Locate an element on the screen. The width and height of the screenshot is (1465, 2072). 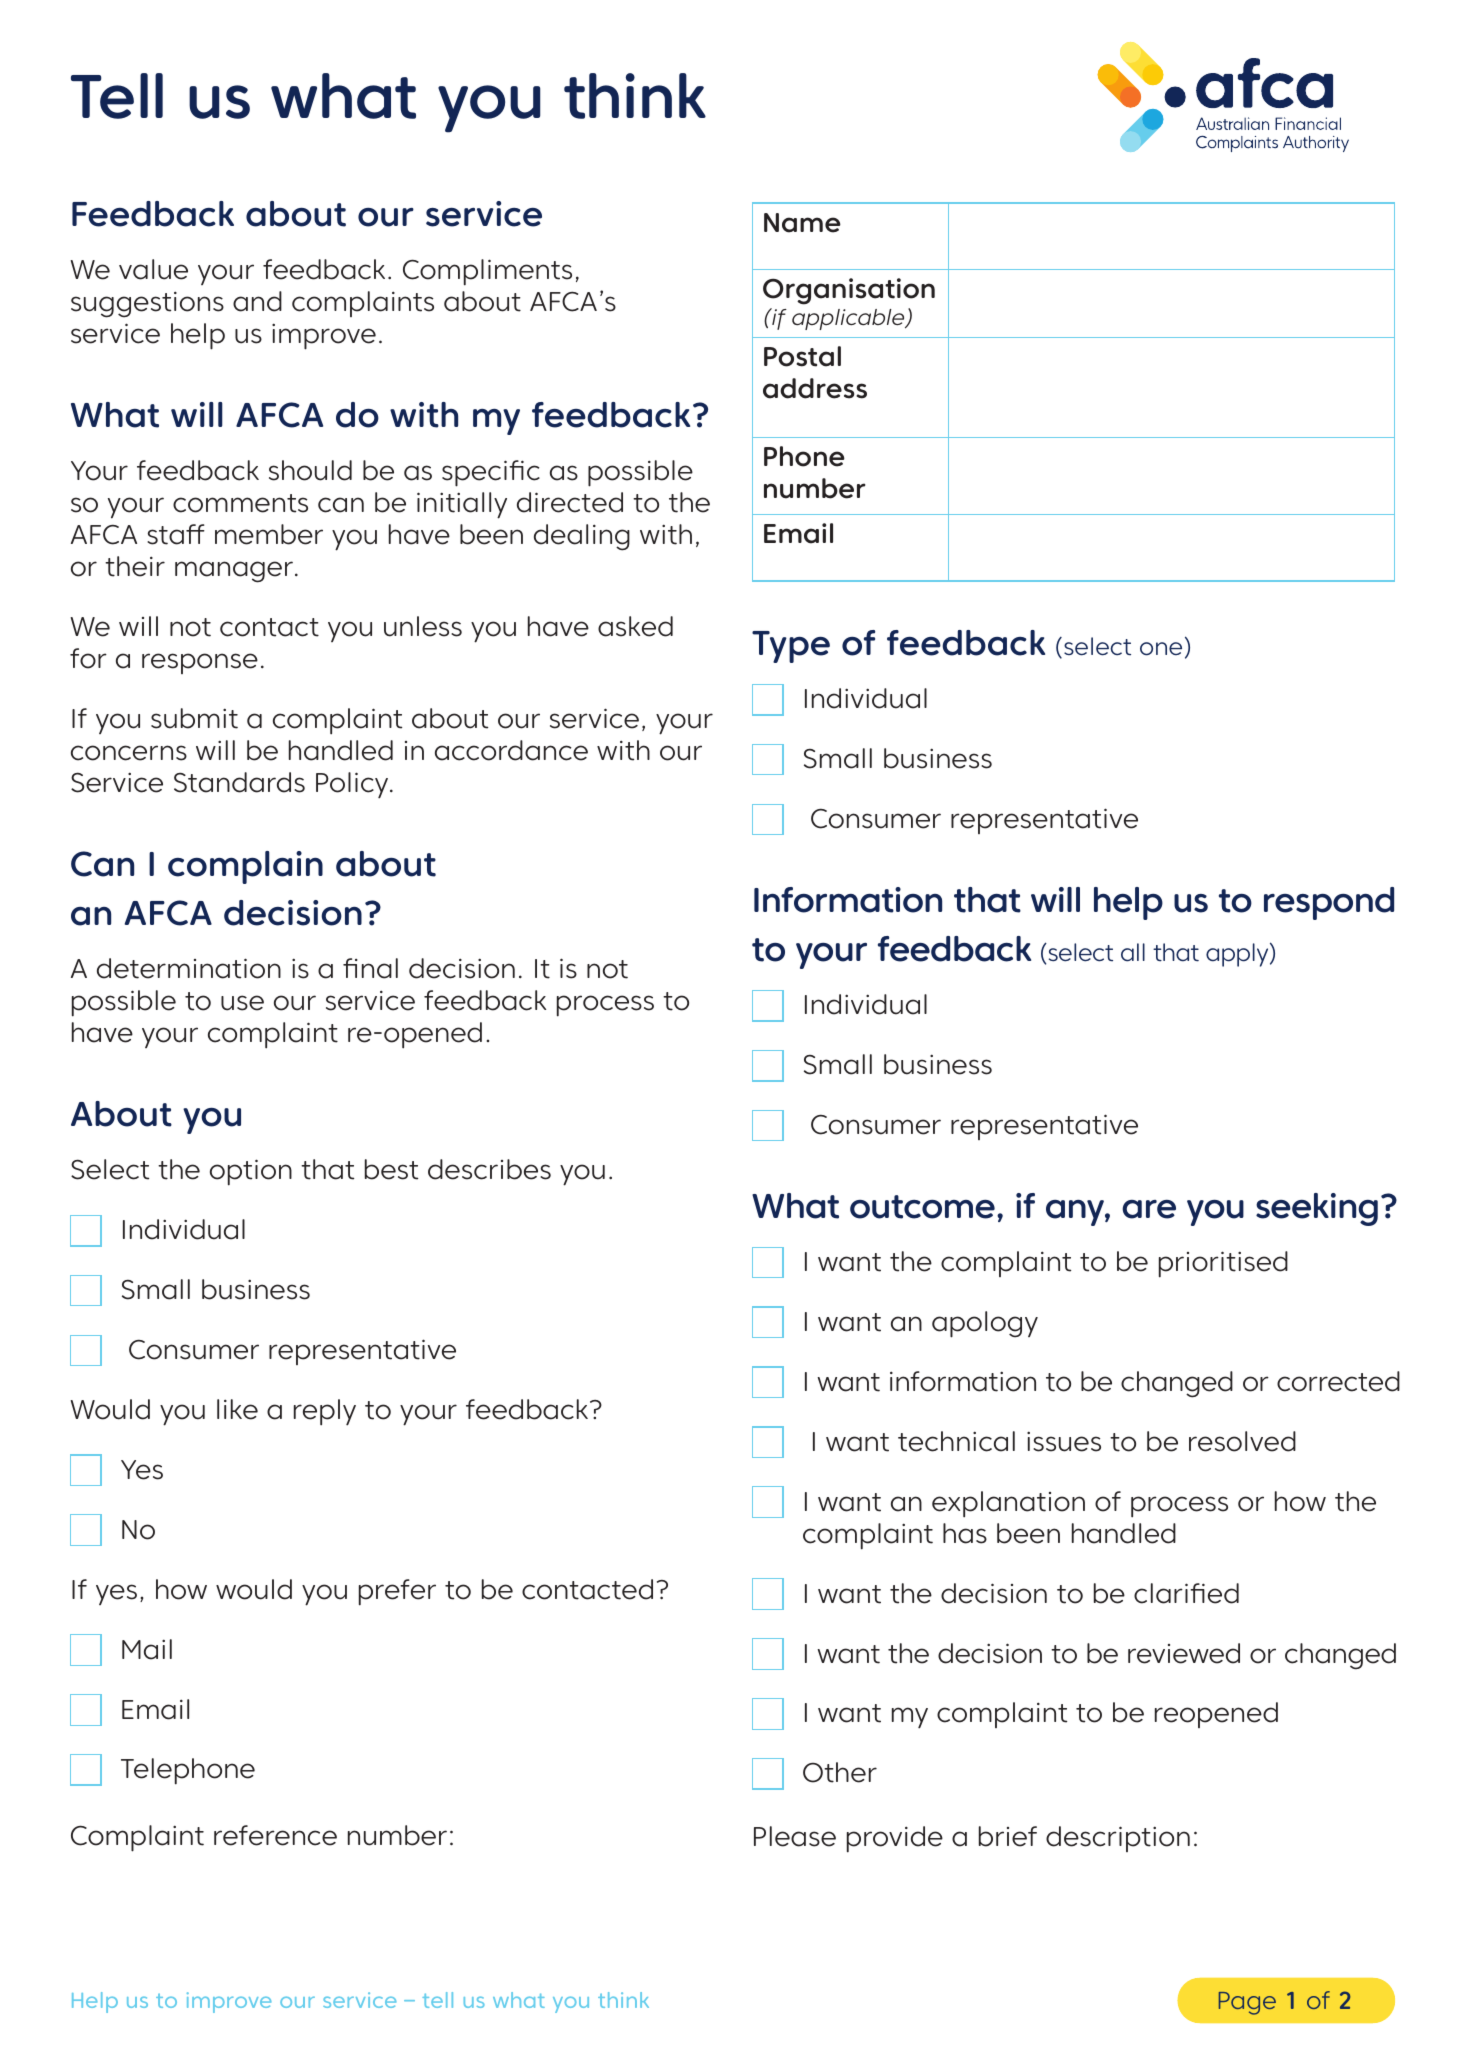
technical is located at coordinates (956, 1441).
